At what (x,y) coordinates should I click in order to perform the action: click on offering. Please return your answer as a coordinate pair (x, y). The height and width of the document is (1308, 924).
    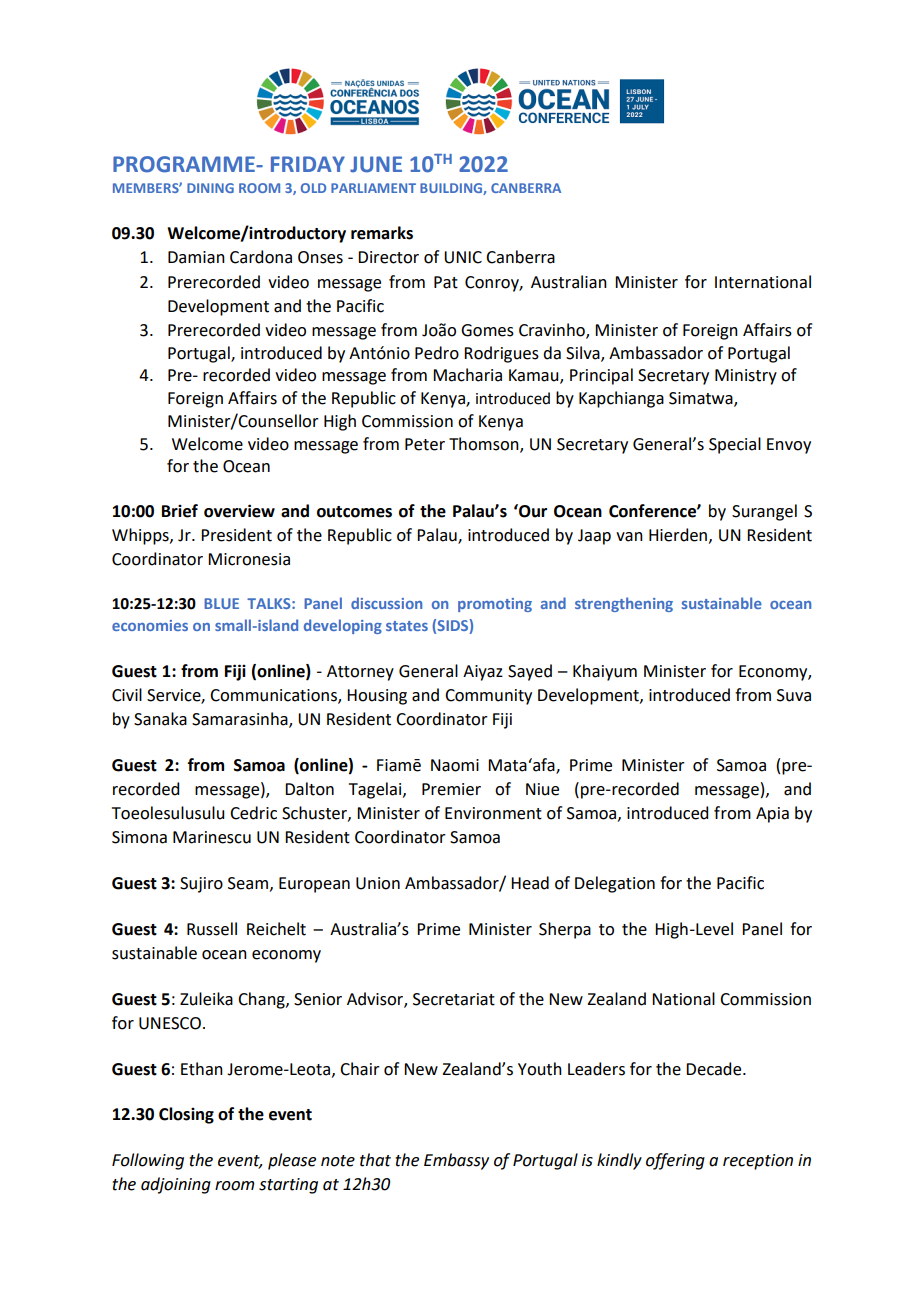
    Looking at the image, I should click on (675, 1161).
